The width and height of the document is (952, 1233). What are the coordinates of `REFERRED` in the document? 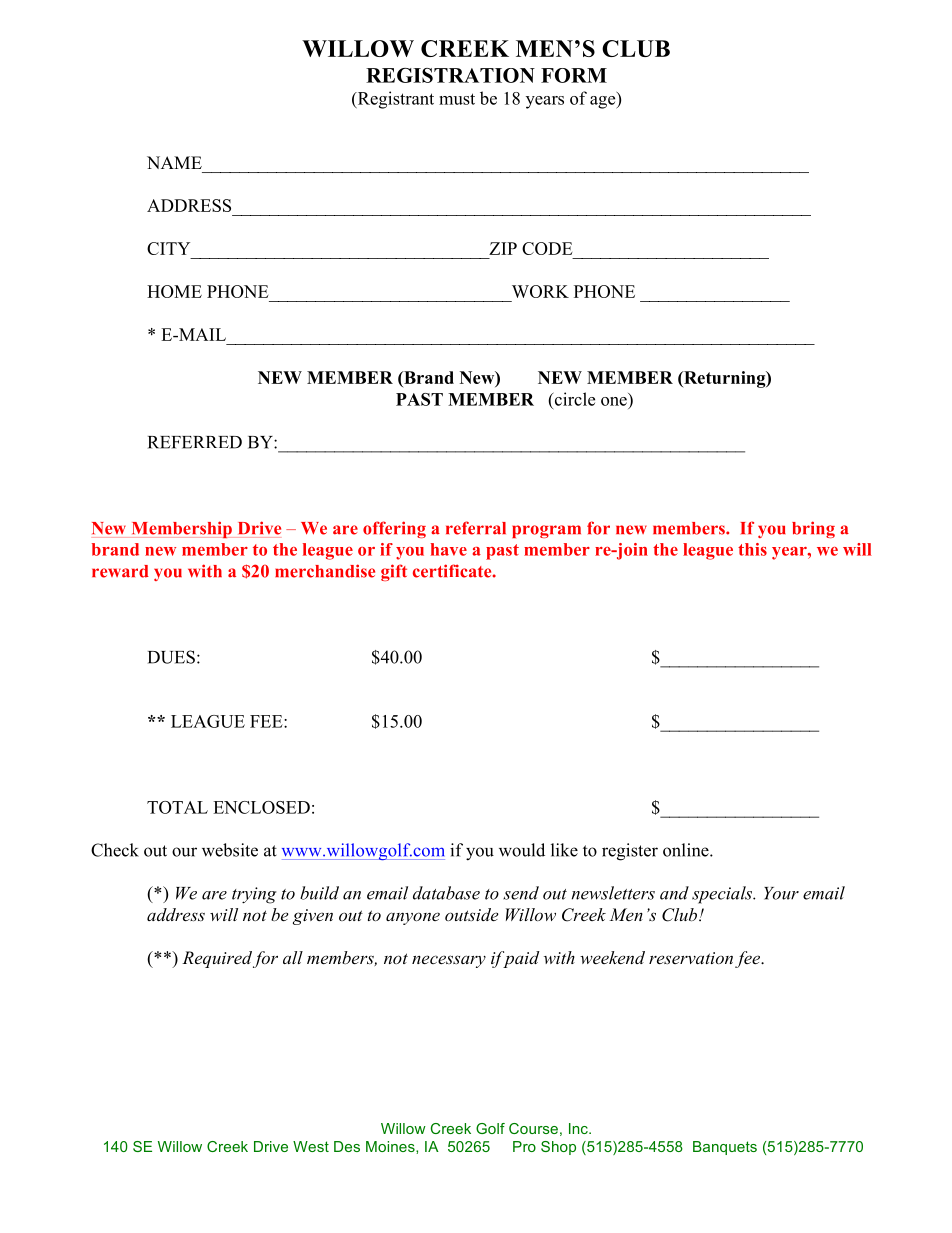 It's located at (195, 442).
